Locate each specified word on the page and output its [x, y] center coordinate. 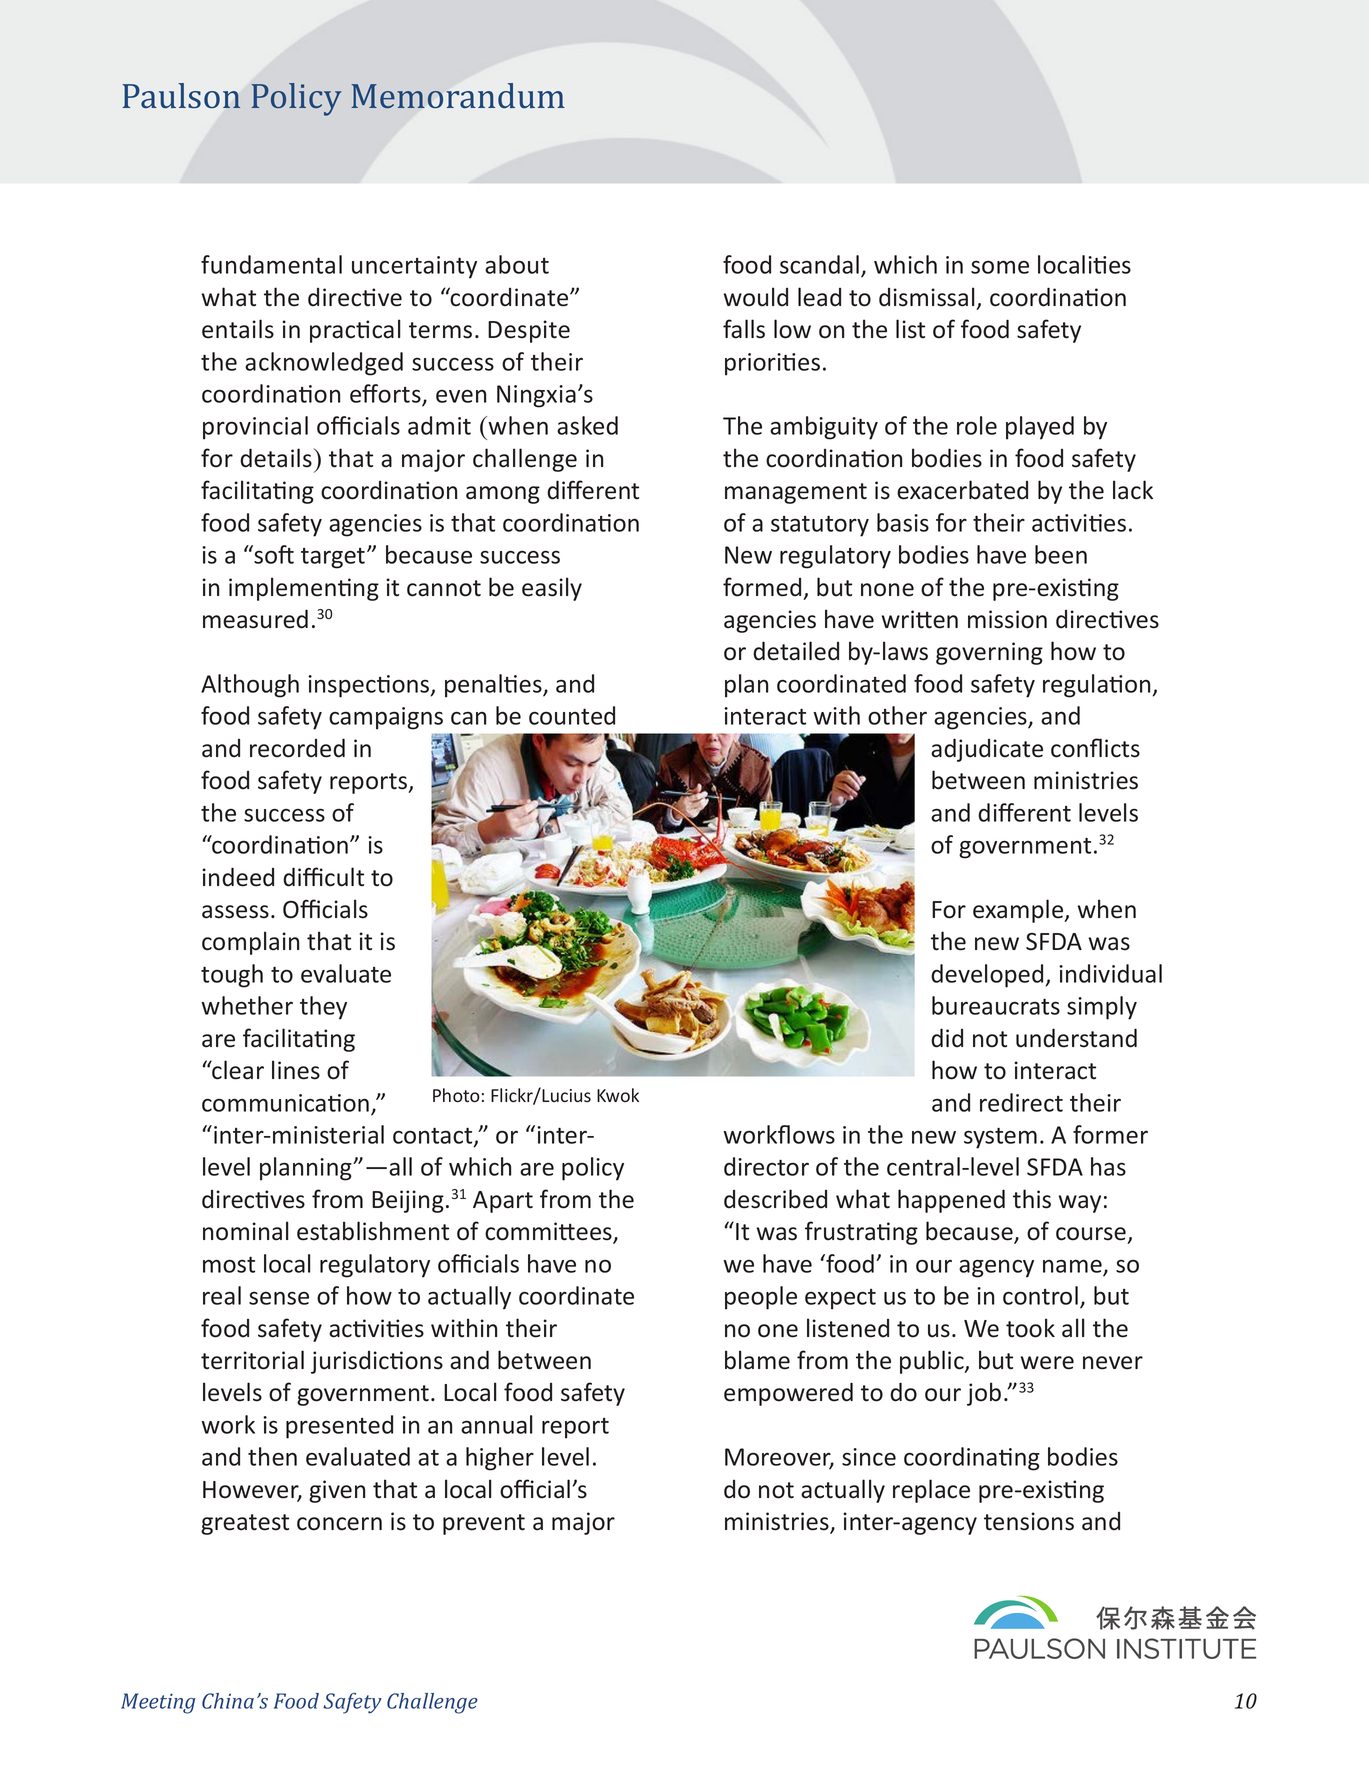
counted [572, 715]
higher [500, 1459]
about [517, 264]
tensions [1029, 1521]
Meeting [158, 1703]
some [1000, 267]
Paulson [181, 95]
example [1019, 911]
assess [235, 912]
